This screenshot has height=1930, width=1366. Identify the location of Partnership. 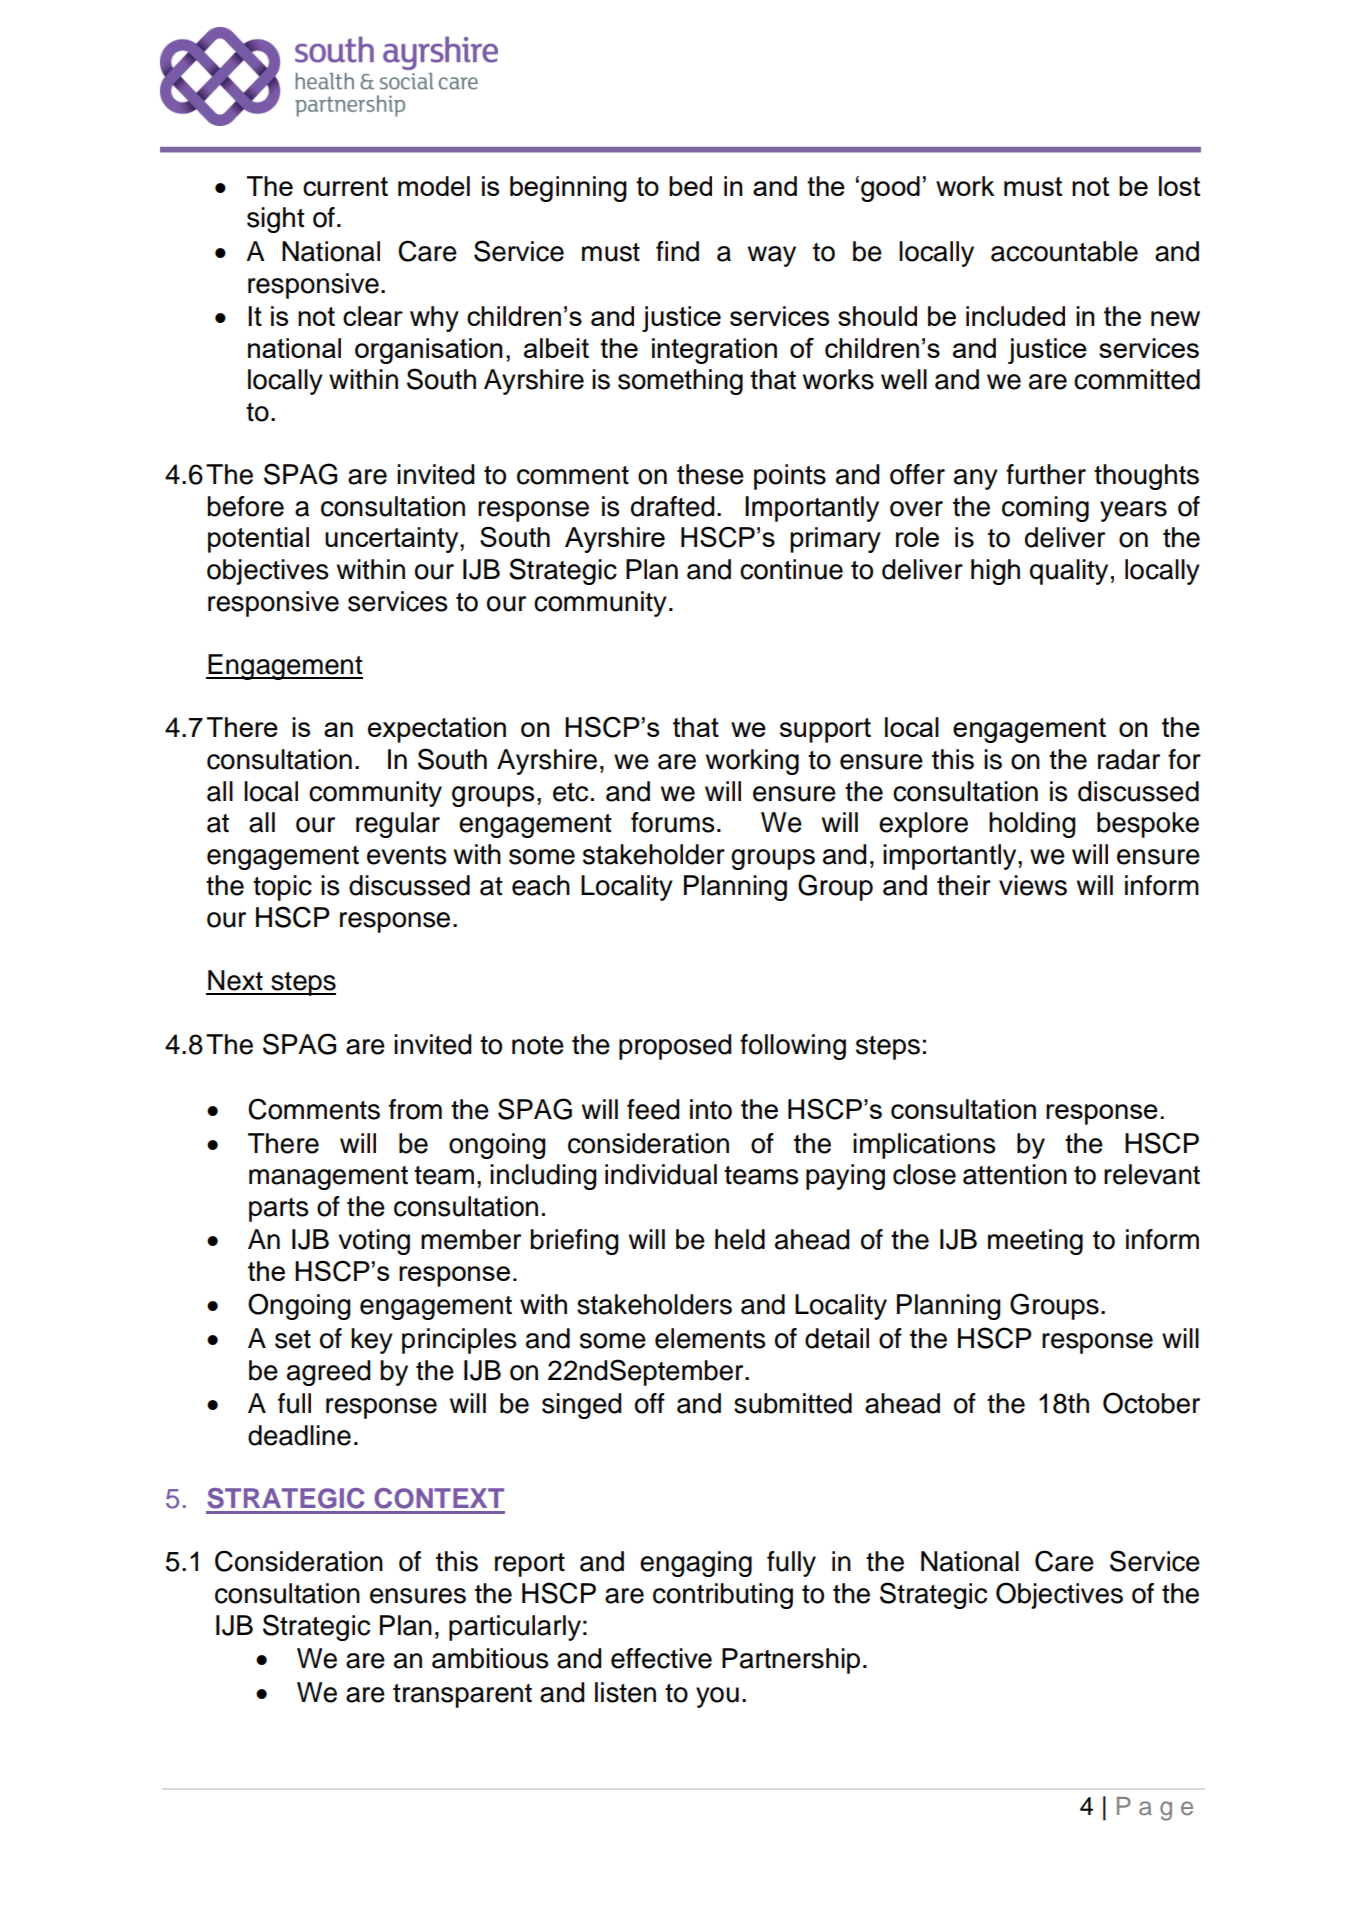
(791, 1661).
